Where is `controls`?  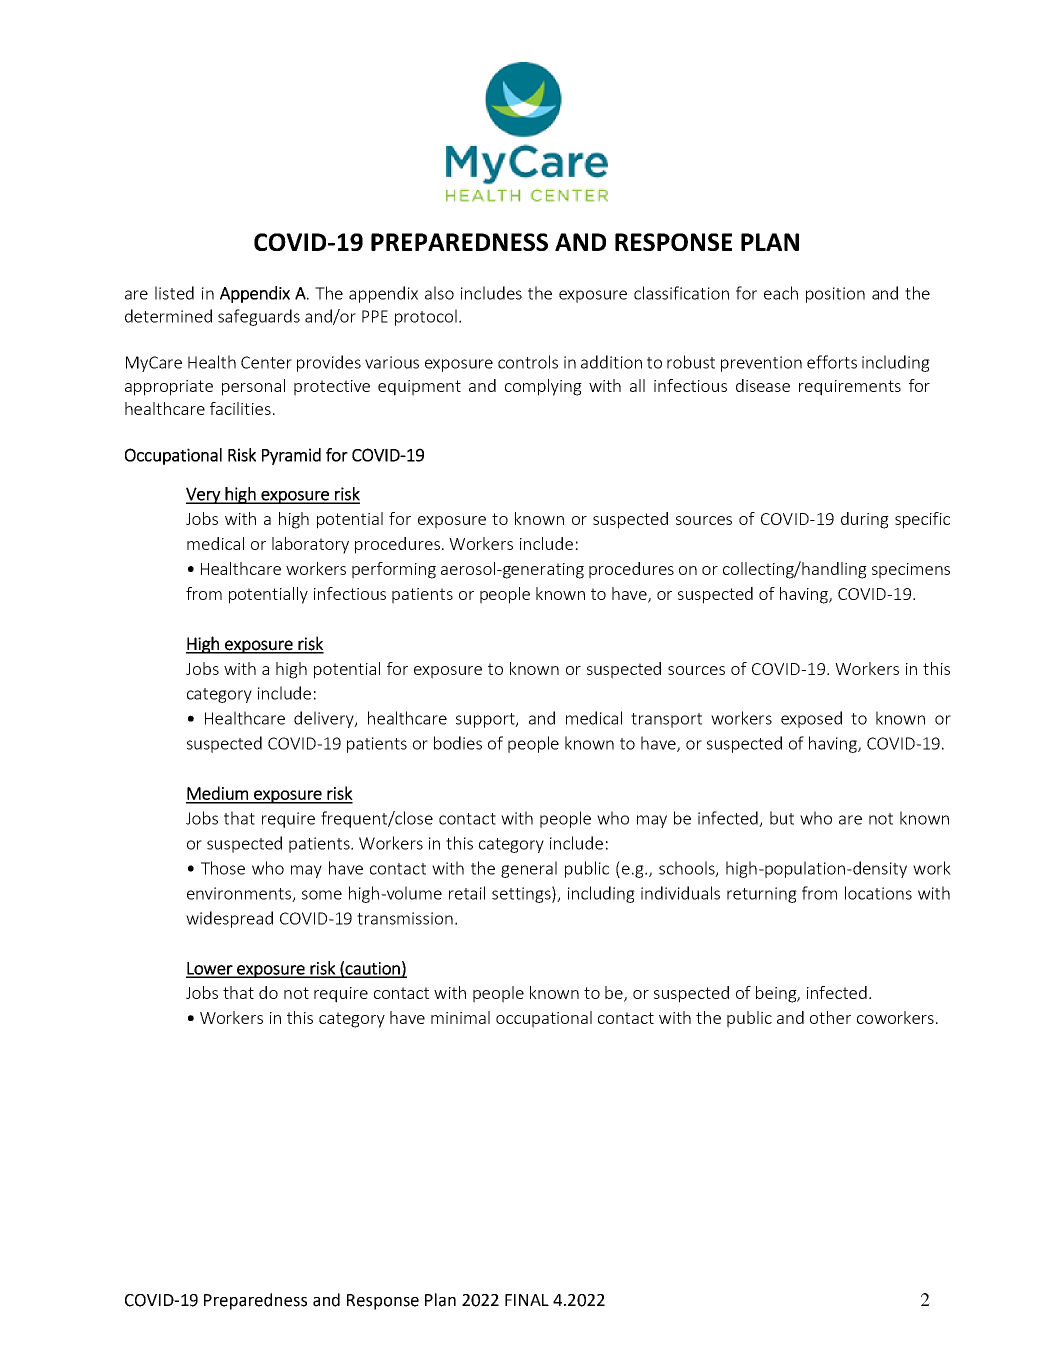
controls is located at coordinates (528, 362).
